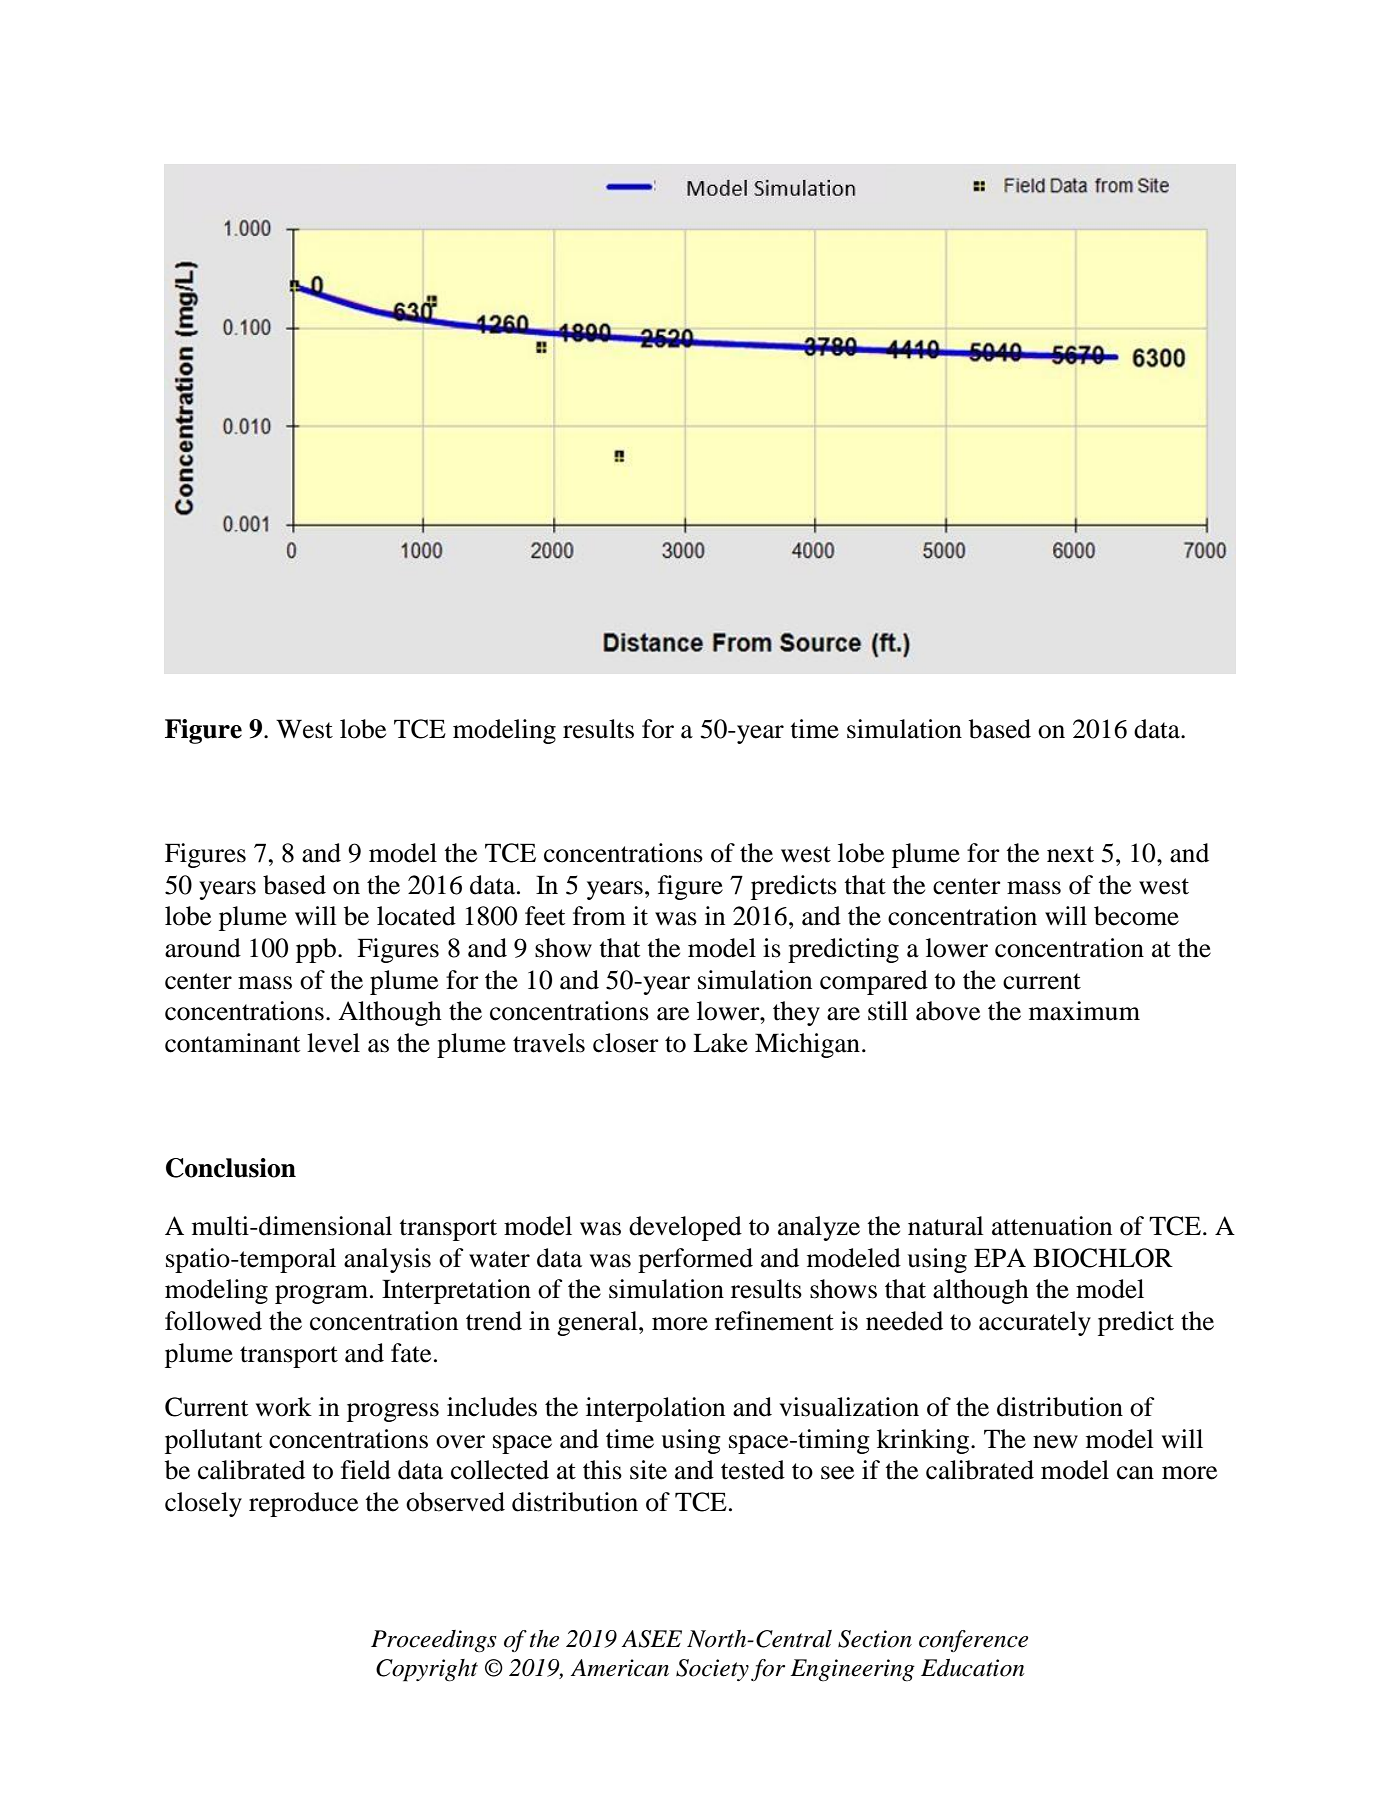  What do you see at coordinates (416, 916) in the screenshot?
I see `located` at bounding box center [416, 916].
